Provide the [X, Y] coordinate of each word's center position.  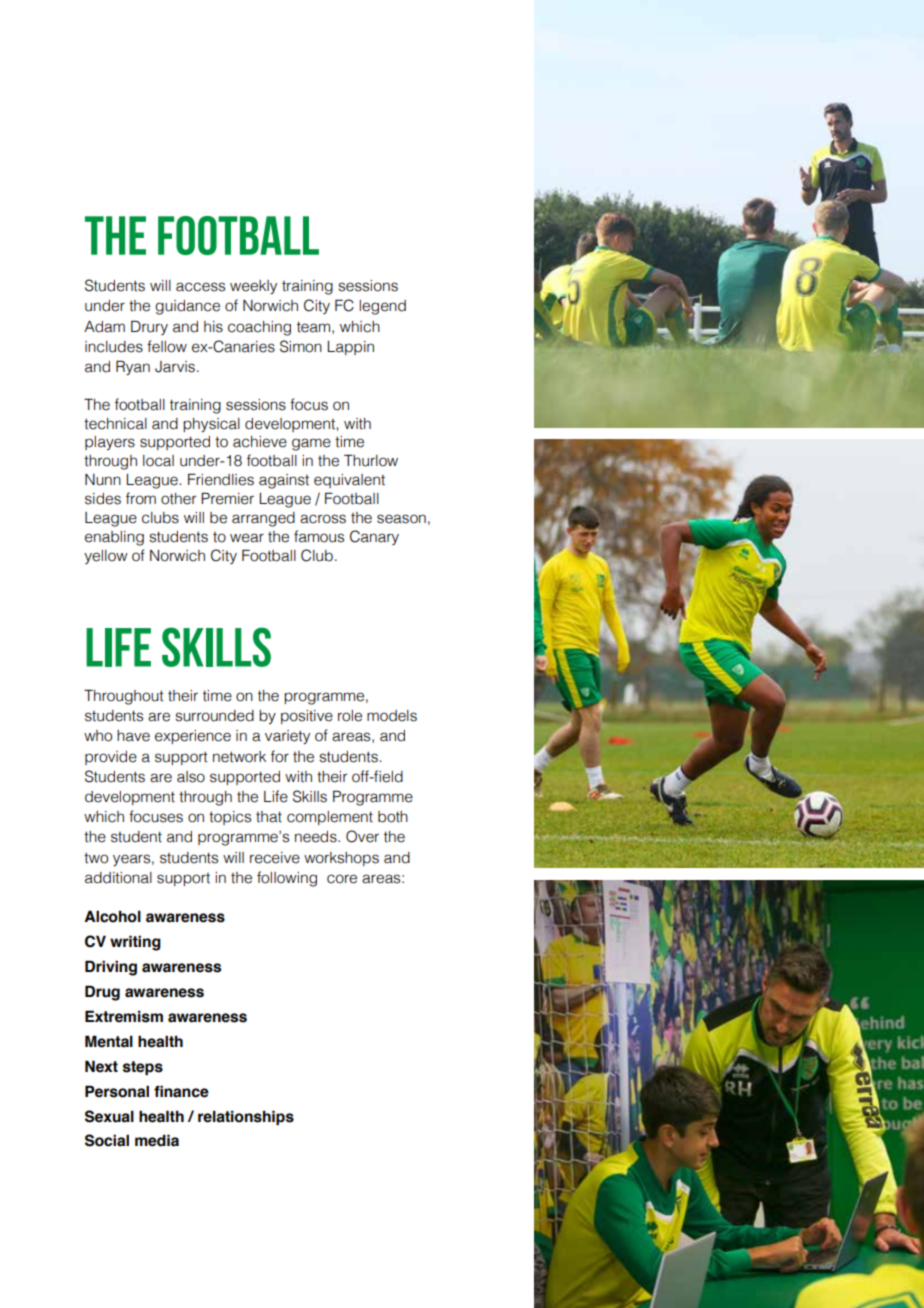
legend [383, 307]
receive [275, 858]
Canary [374, 537]
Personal [117, 1091]
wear [247, 538]
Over [362, 836]
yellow [106, 557]
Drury [149, 327]
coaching [259, 328]
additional [118, 878]
